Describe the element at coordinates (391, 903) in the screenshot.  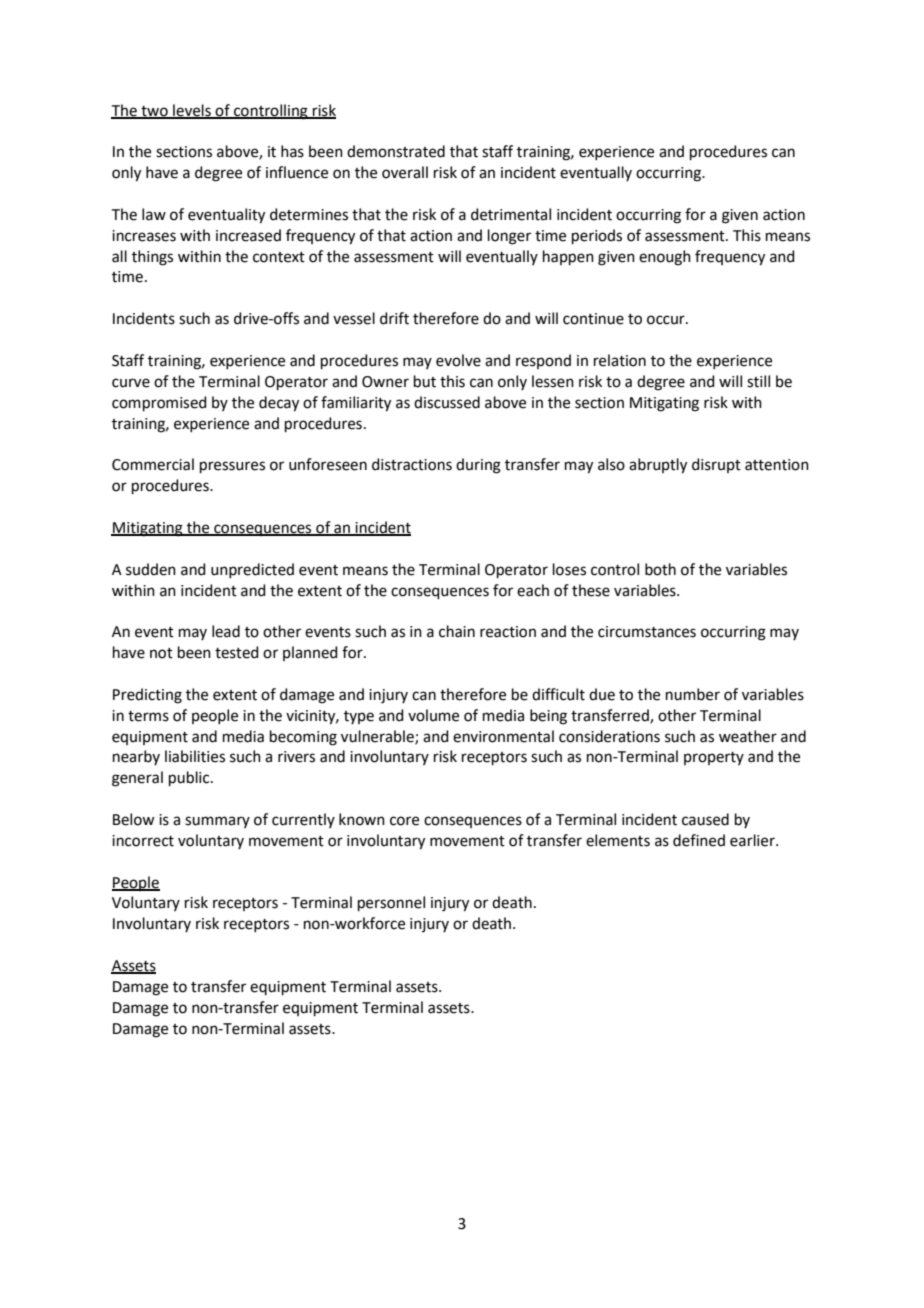
I see `personnel` at that location.
